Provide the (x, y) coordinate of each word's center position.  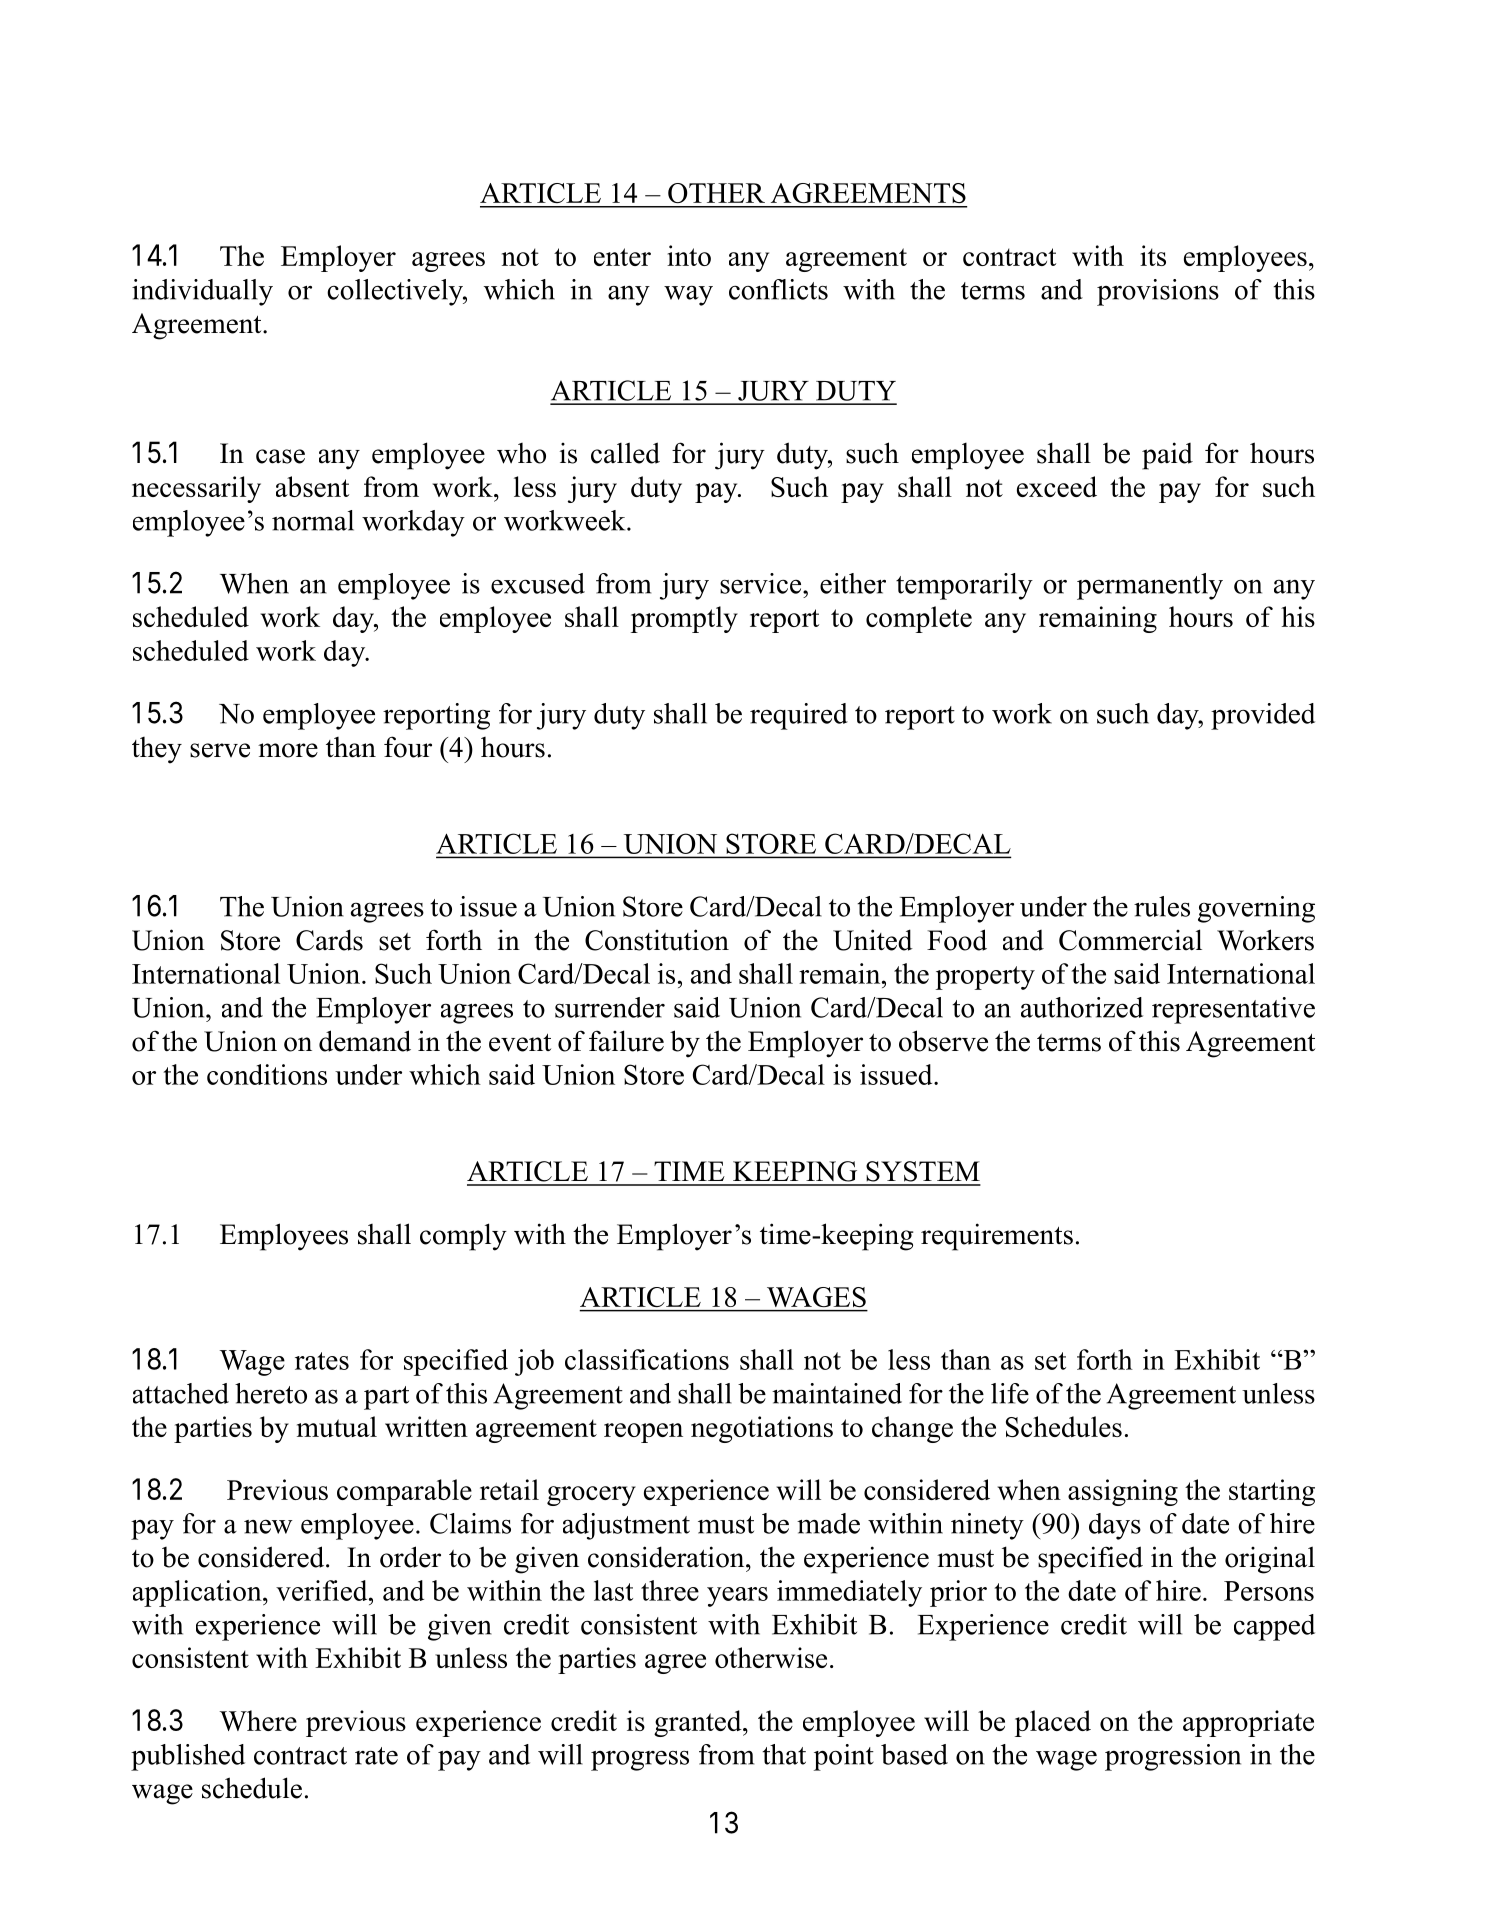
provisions (1158, 292)
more (288, 750)
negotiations (762, 1429)
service (762, 583)
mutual (337, 1426)
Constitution (657, 940)
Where (258, 1720)
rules (1162, 906)
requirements (997, 1237)
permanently (1150, 586)
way (688, 295)
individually (202, 292)
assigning (1123, 1492)
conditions (267, 1074)
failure (626, 1041)
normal (313, 520)
